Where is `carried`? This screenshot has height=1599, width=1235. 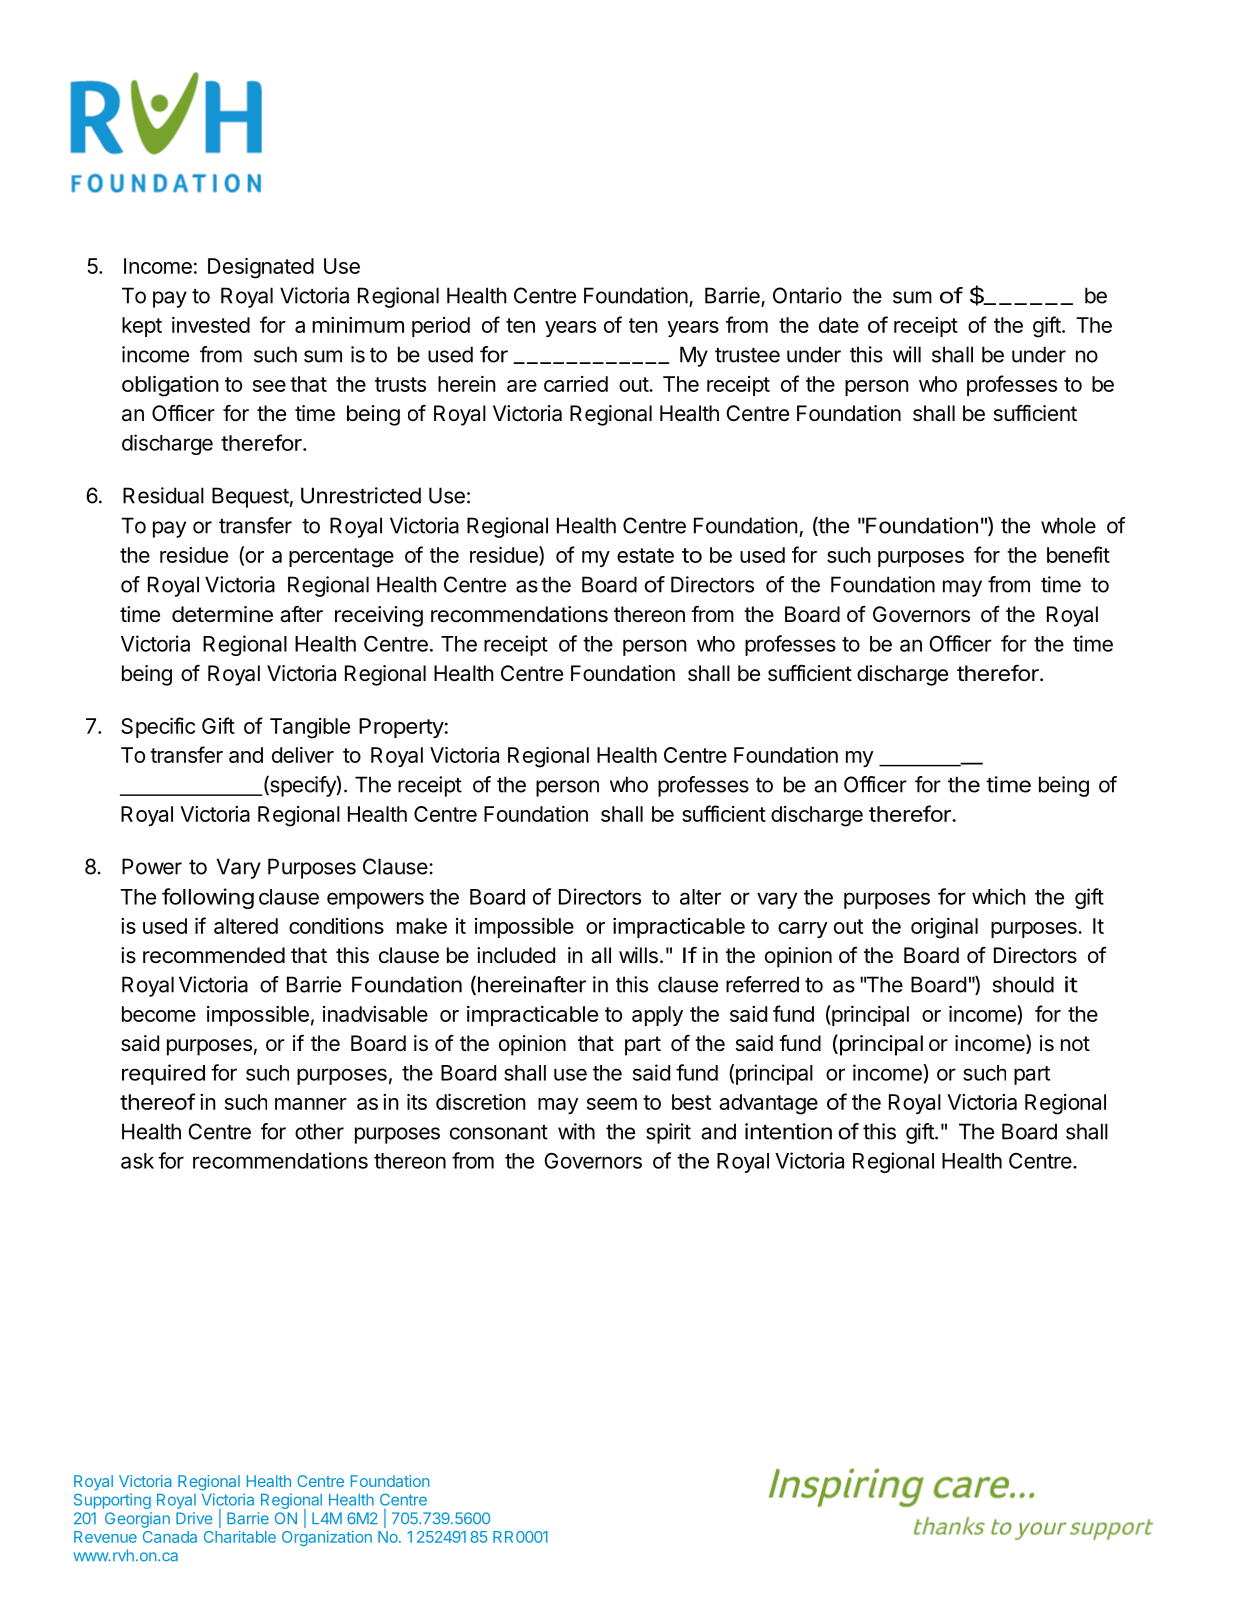 carried is located at coordinates (576, 384).
